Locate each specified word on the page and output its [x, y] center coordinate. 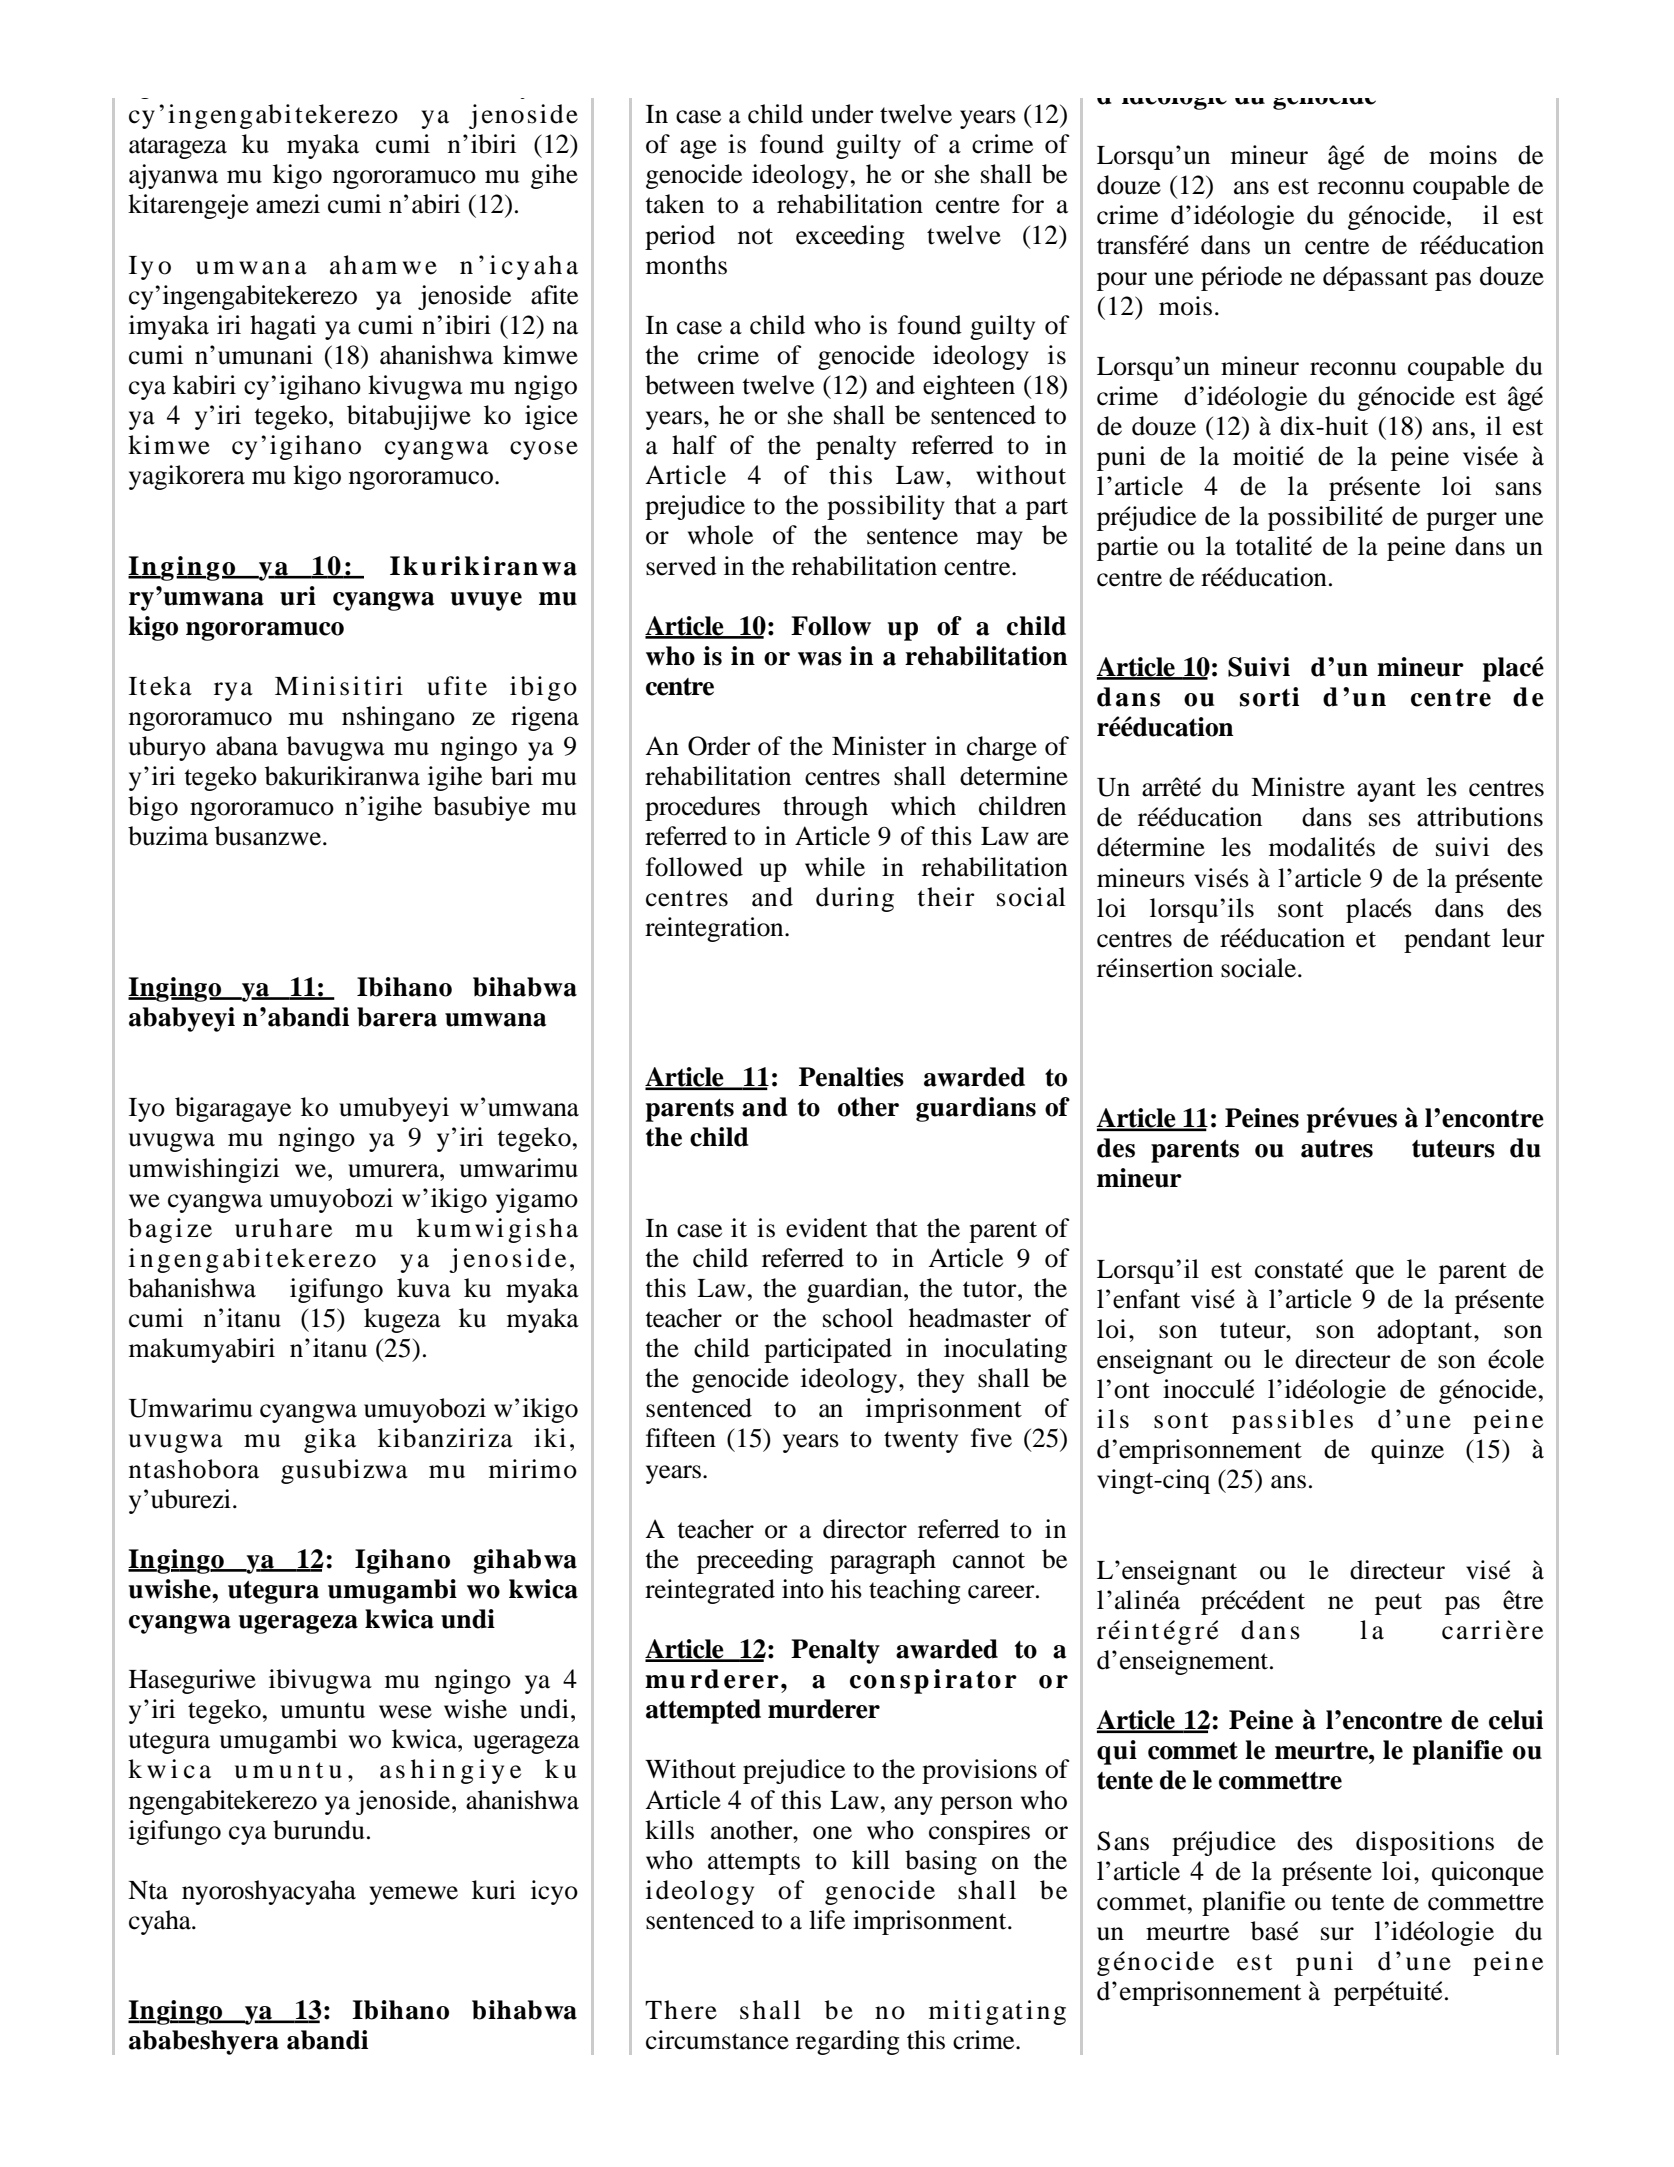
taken [674, 204]
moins [1463, 155]
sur [1337, 1934]
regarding [848, 2042]
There [681, 2010]
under [842, 114]
